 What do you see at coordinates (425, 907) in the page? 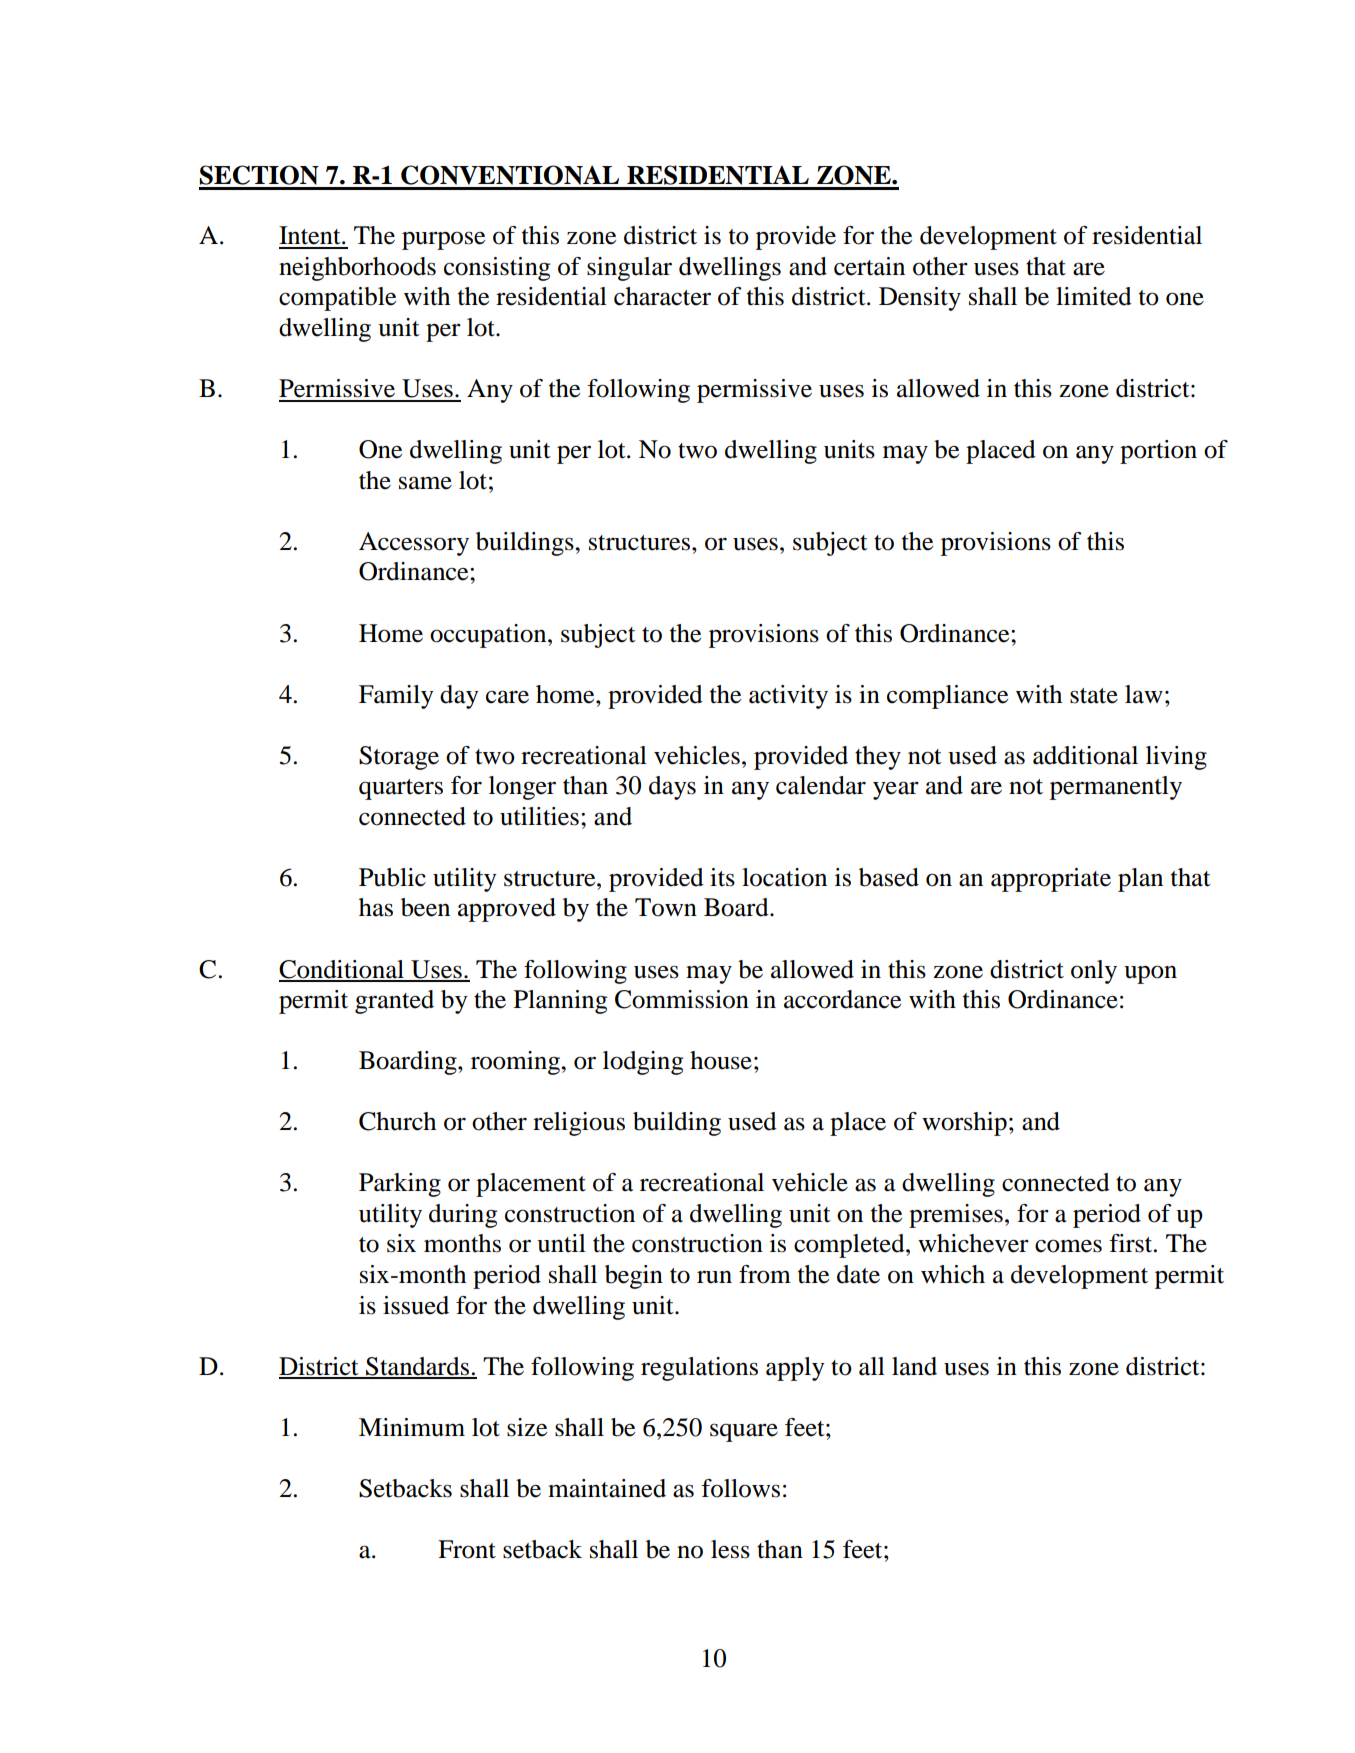
I see `been` at bounding box center [425, 907].
